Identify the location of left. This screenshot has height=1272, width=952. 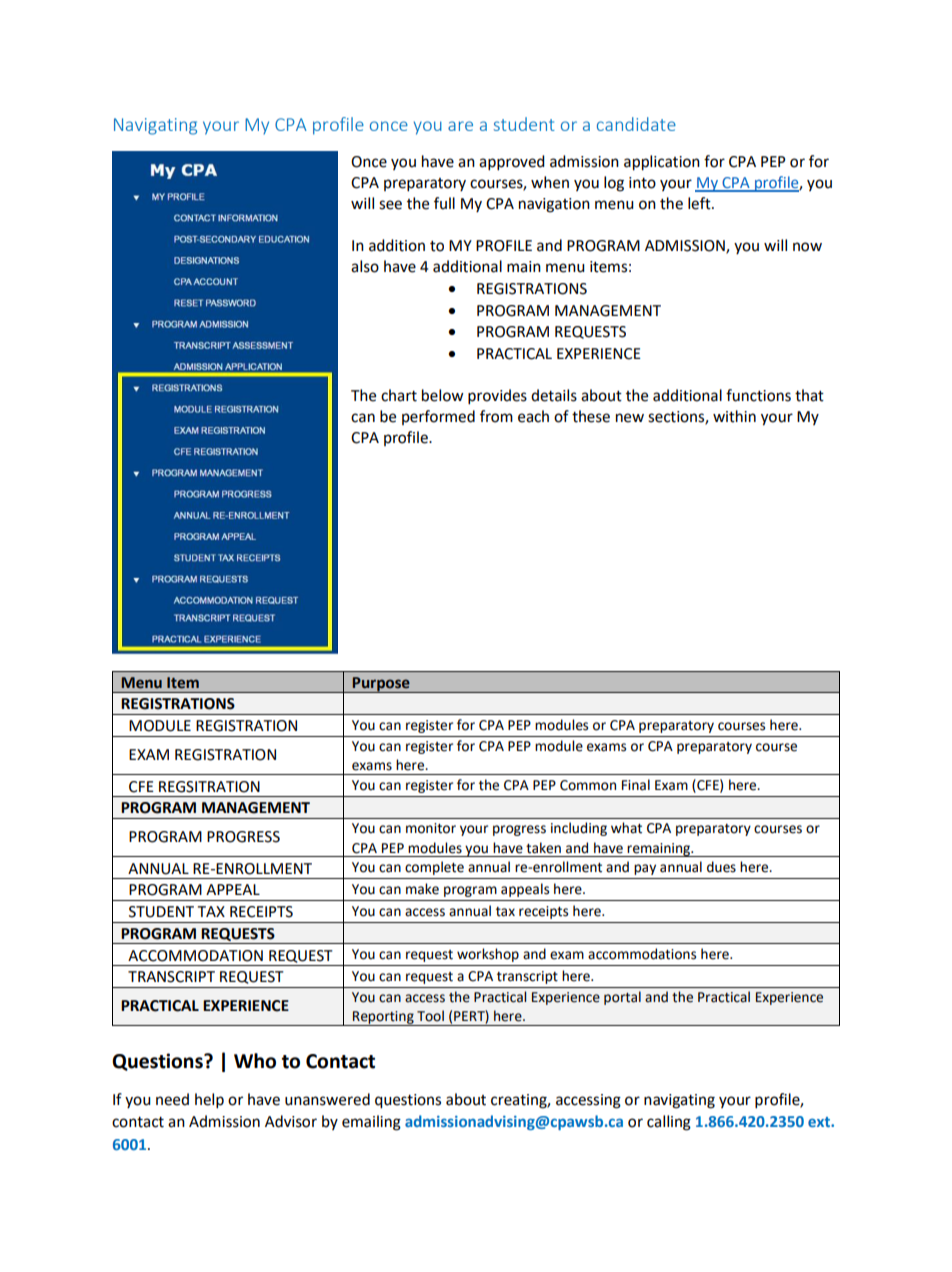
(700, 203).
